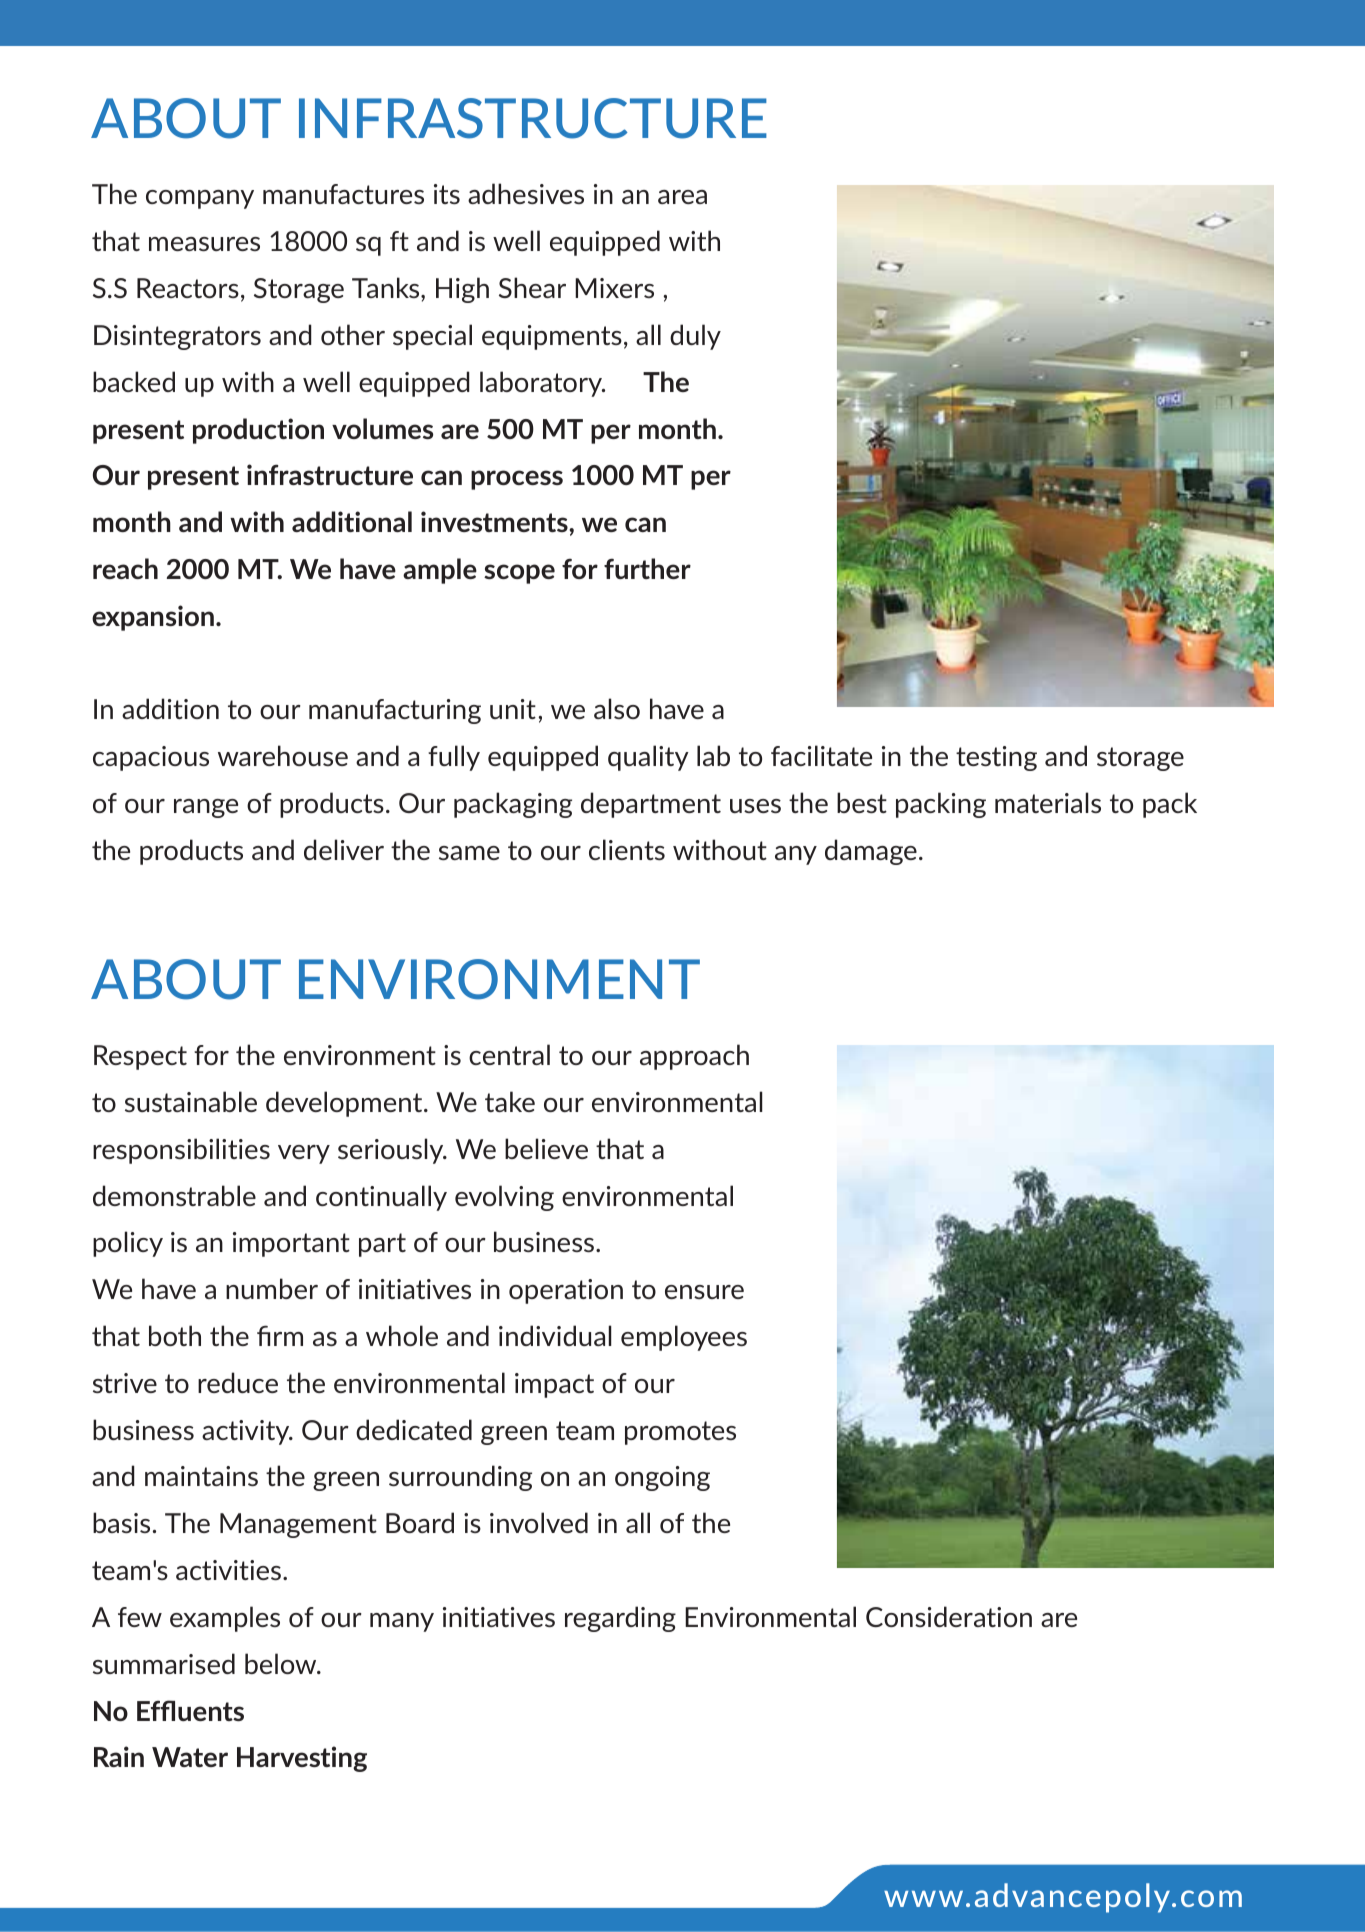 The height and width of the screenshot is (1932, 1365). I want to click on ensure, so click(704, 1292).
